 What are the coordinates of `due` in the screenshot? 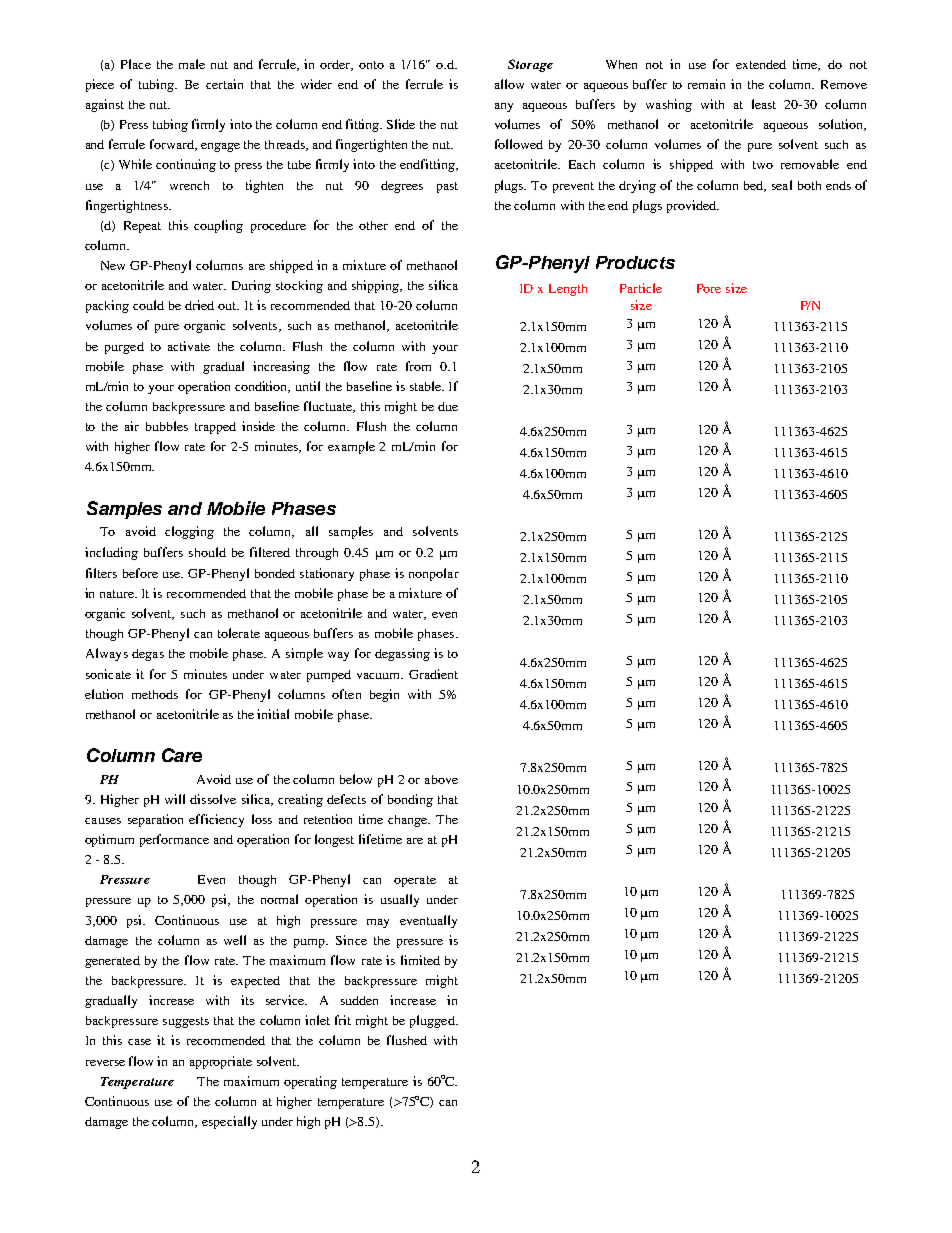 It's located at (448, 406).
